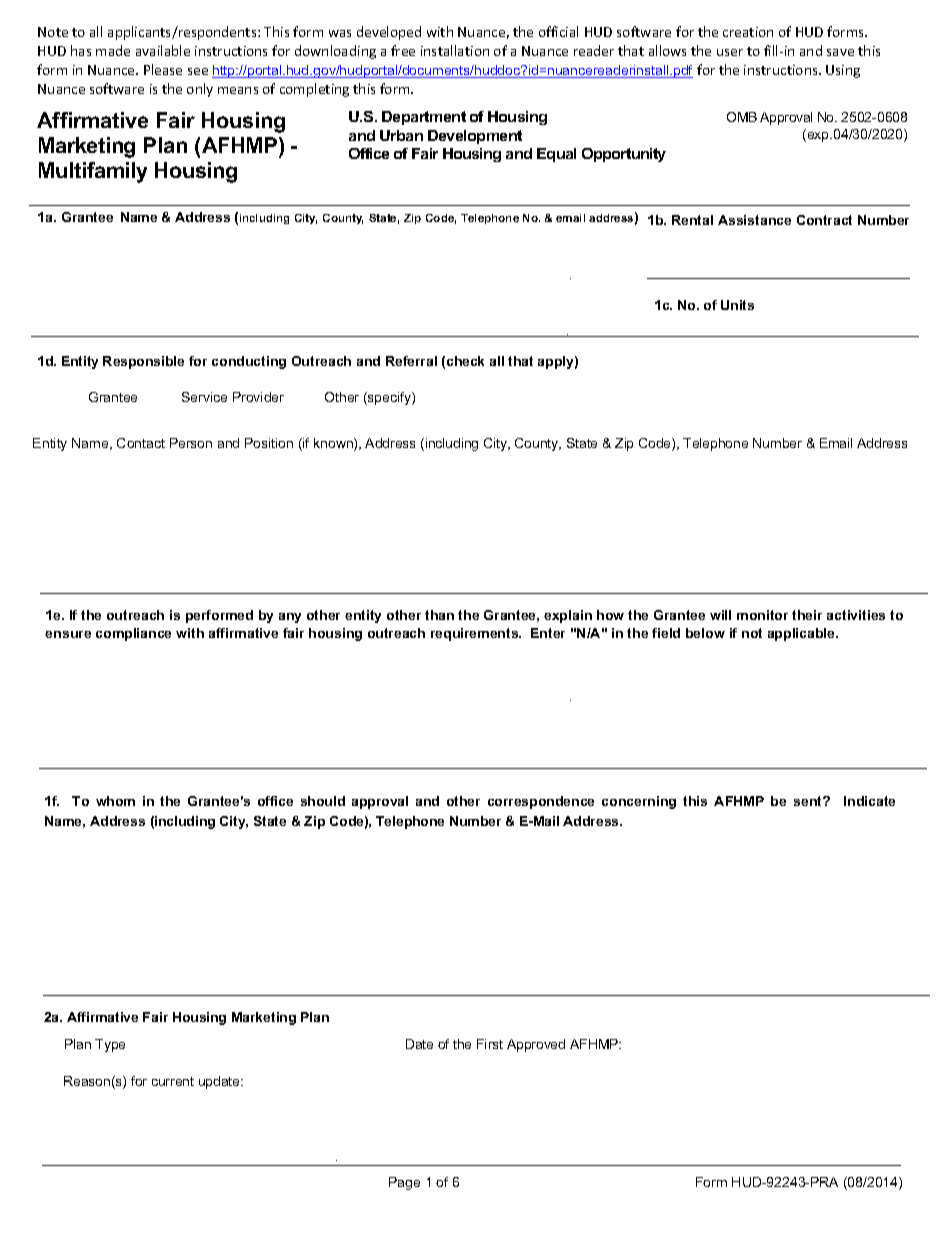 This document has height=1233, width=952. I want to click on installation, so click(455, 50).
